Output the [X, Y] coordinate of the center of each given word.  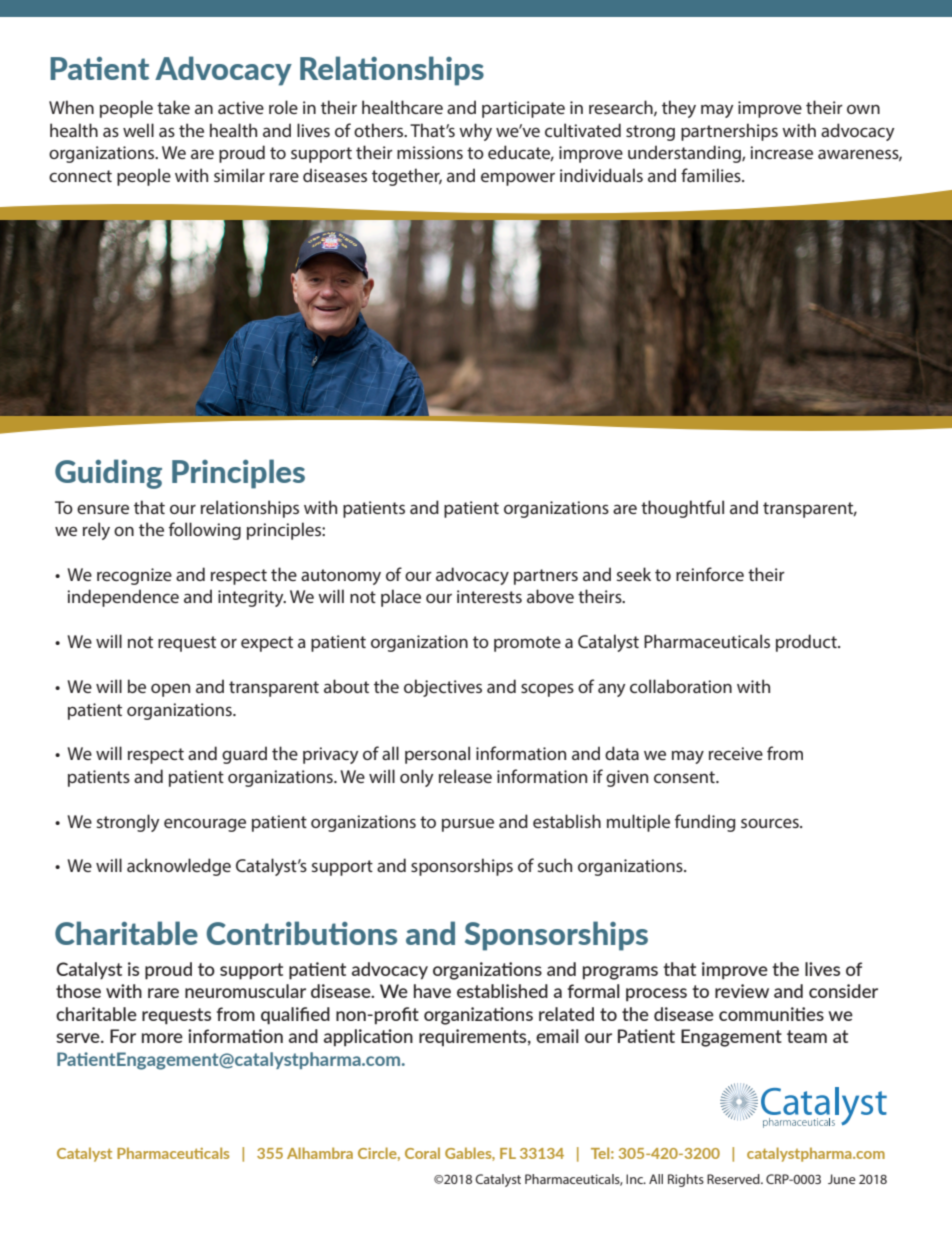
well [138, 130]
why [475, 132]
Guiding [108, 474]
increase [781, 152]
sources [771, 823]
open [170, 690]
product [807, 643]
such [555, 865]
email [557, 1036]
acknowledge [179, 867]
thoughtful [682, 509]
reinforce [710, 574]
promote [527, 644]
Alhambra [320, 1153]
